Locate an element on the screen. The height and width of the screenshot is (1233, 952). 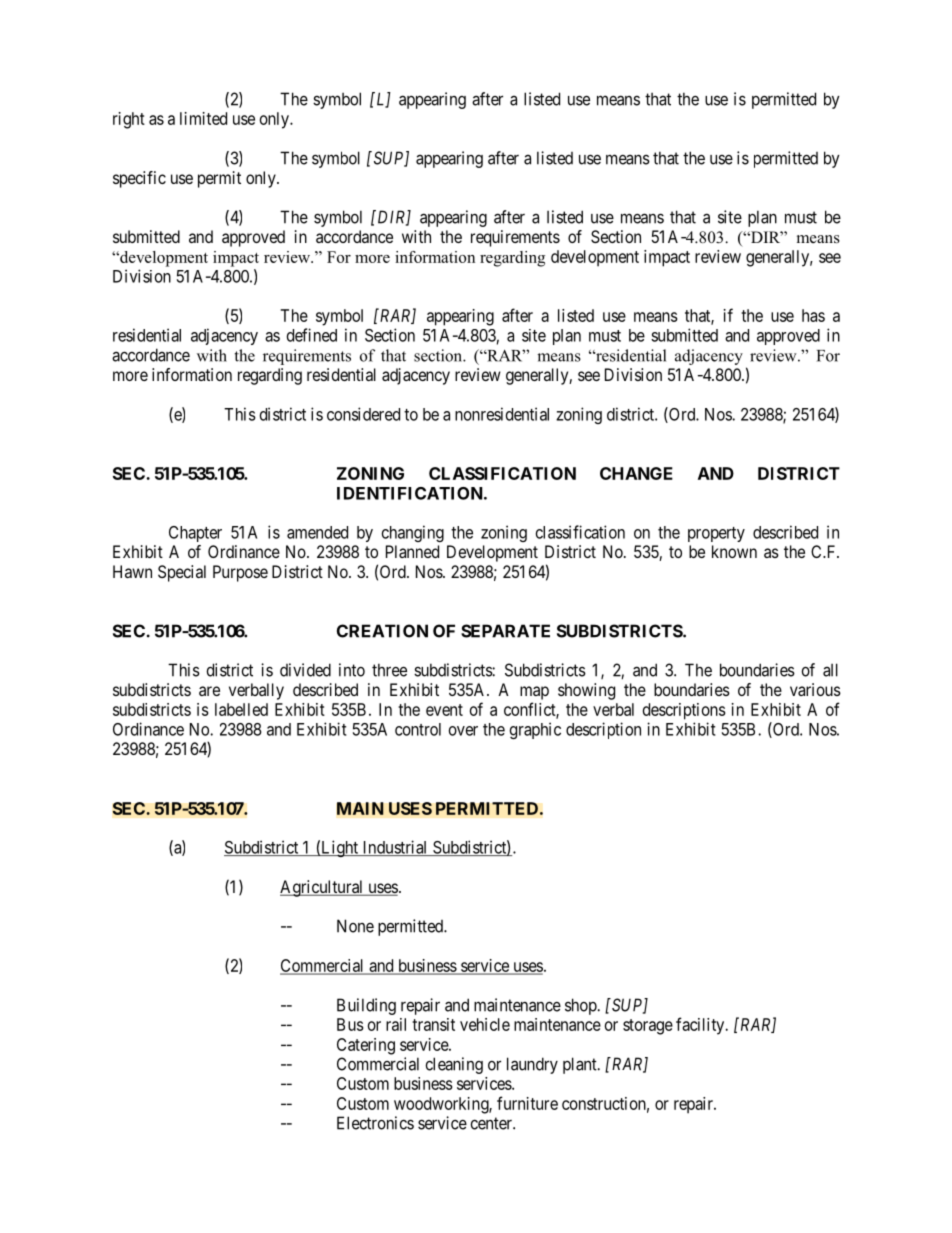
has is located at coordinates (813, 315).
